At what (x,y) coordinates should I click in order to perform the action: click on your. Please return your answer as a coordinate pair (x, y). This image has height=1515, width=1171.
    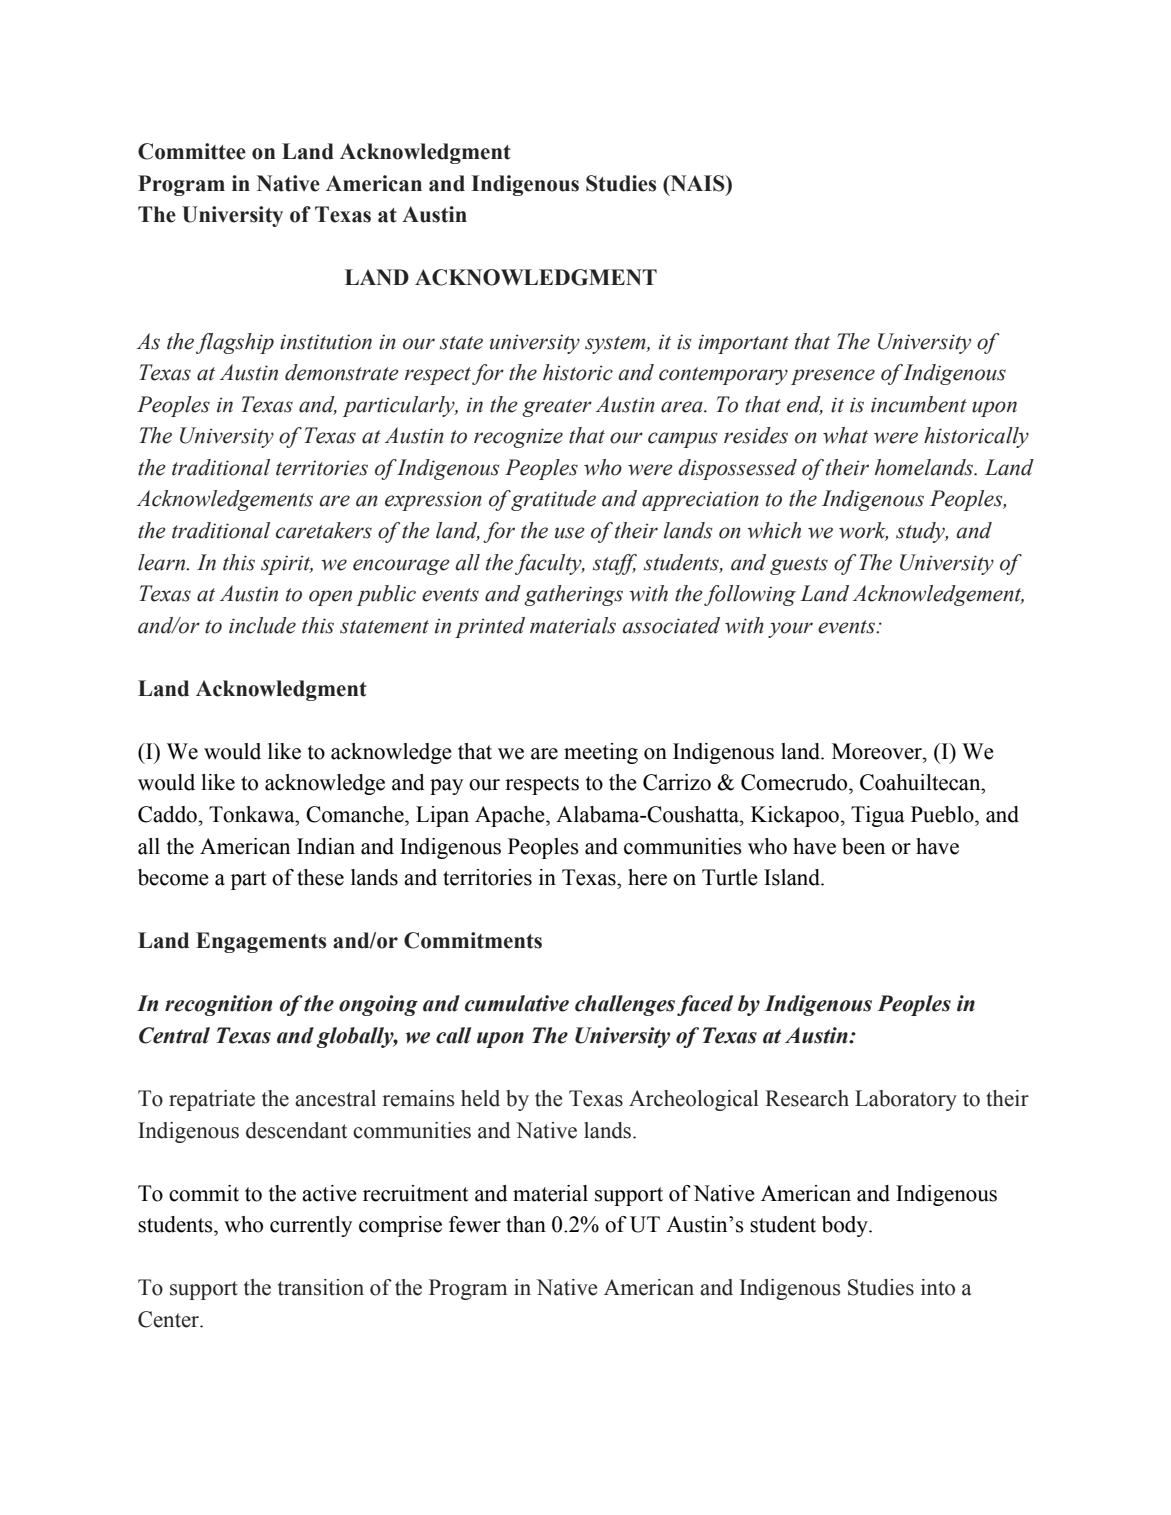
    Looking at the image, I should click on (790, 630).
